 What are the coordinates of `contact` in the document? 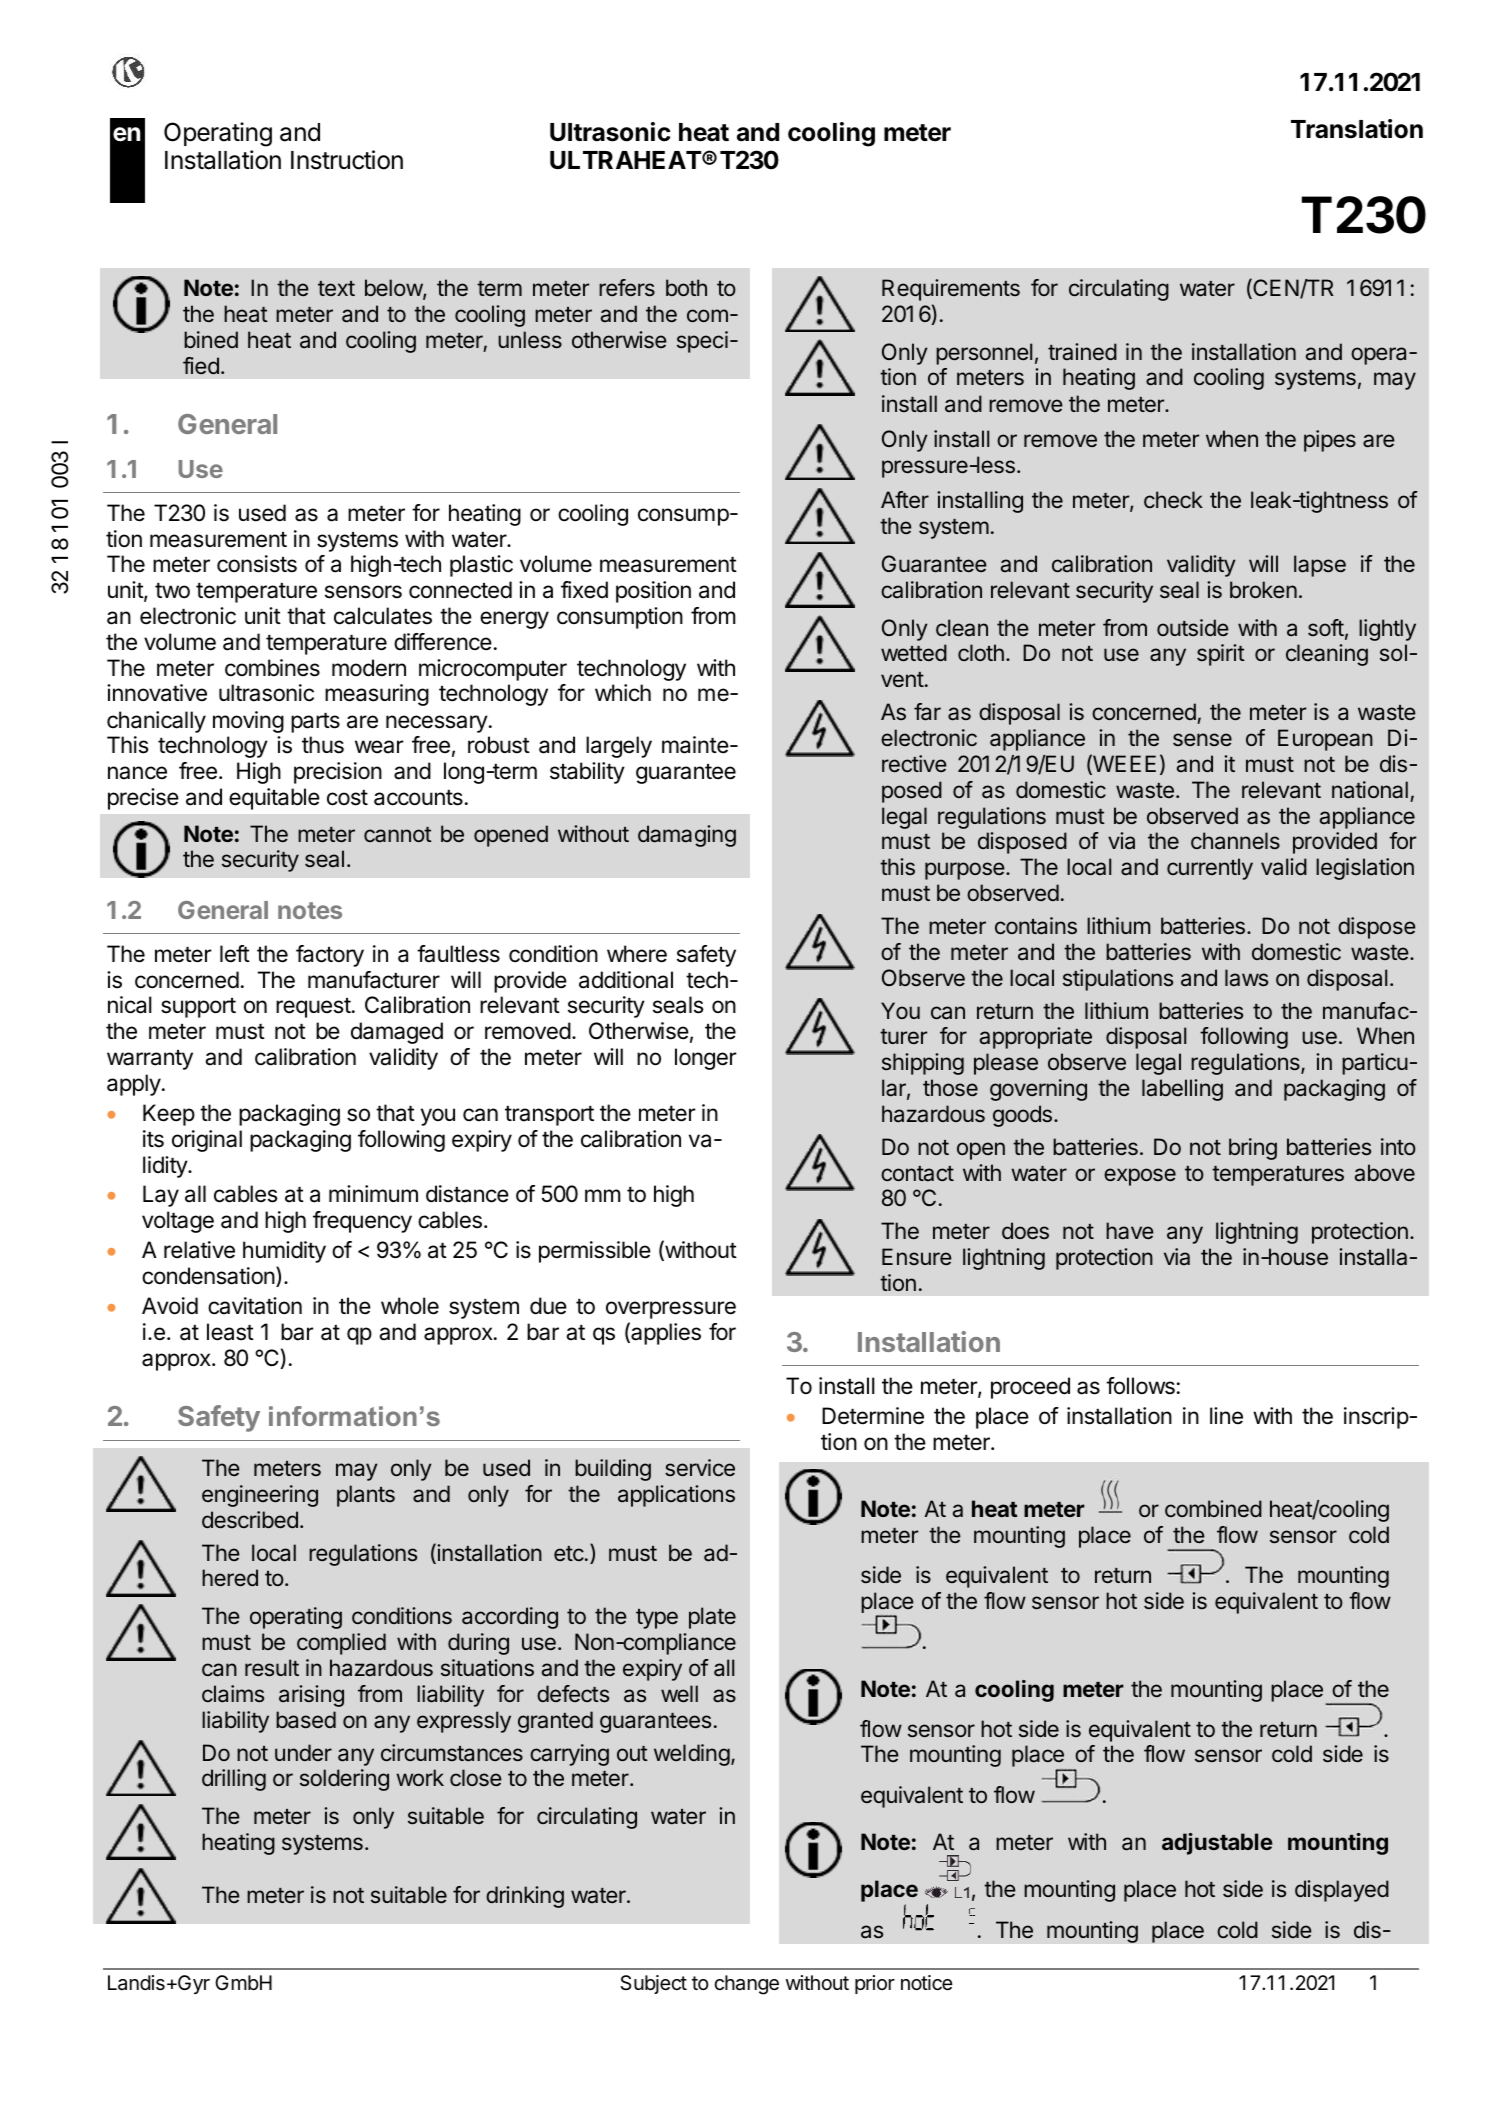 It's located at (917, 1173).
